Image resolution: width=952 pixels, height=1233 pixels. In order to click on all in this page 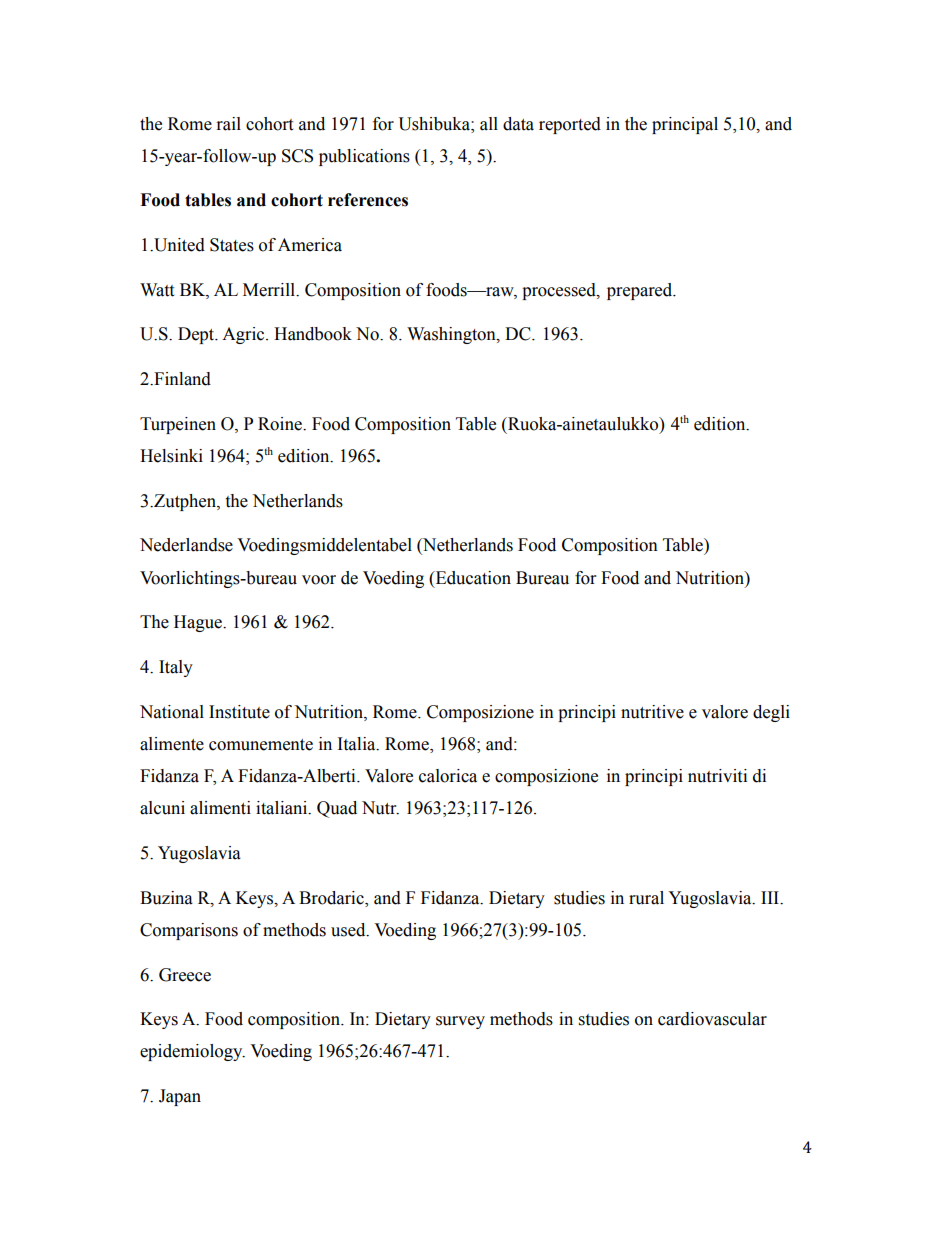, I will do `click(489, 124)`.
